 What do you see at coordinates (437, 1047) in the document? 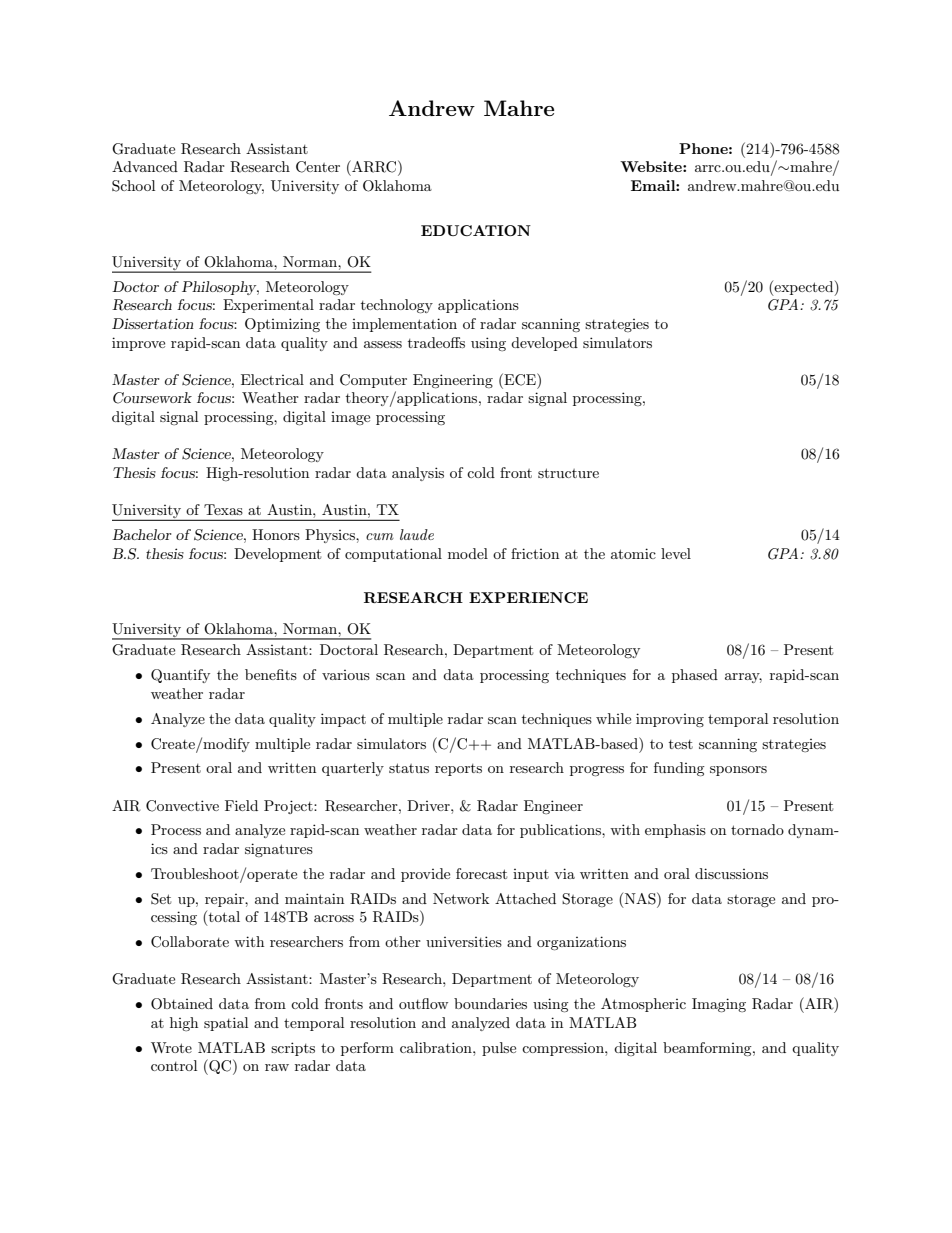
I see `calibration` at bounding box center [437, 1047].
